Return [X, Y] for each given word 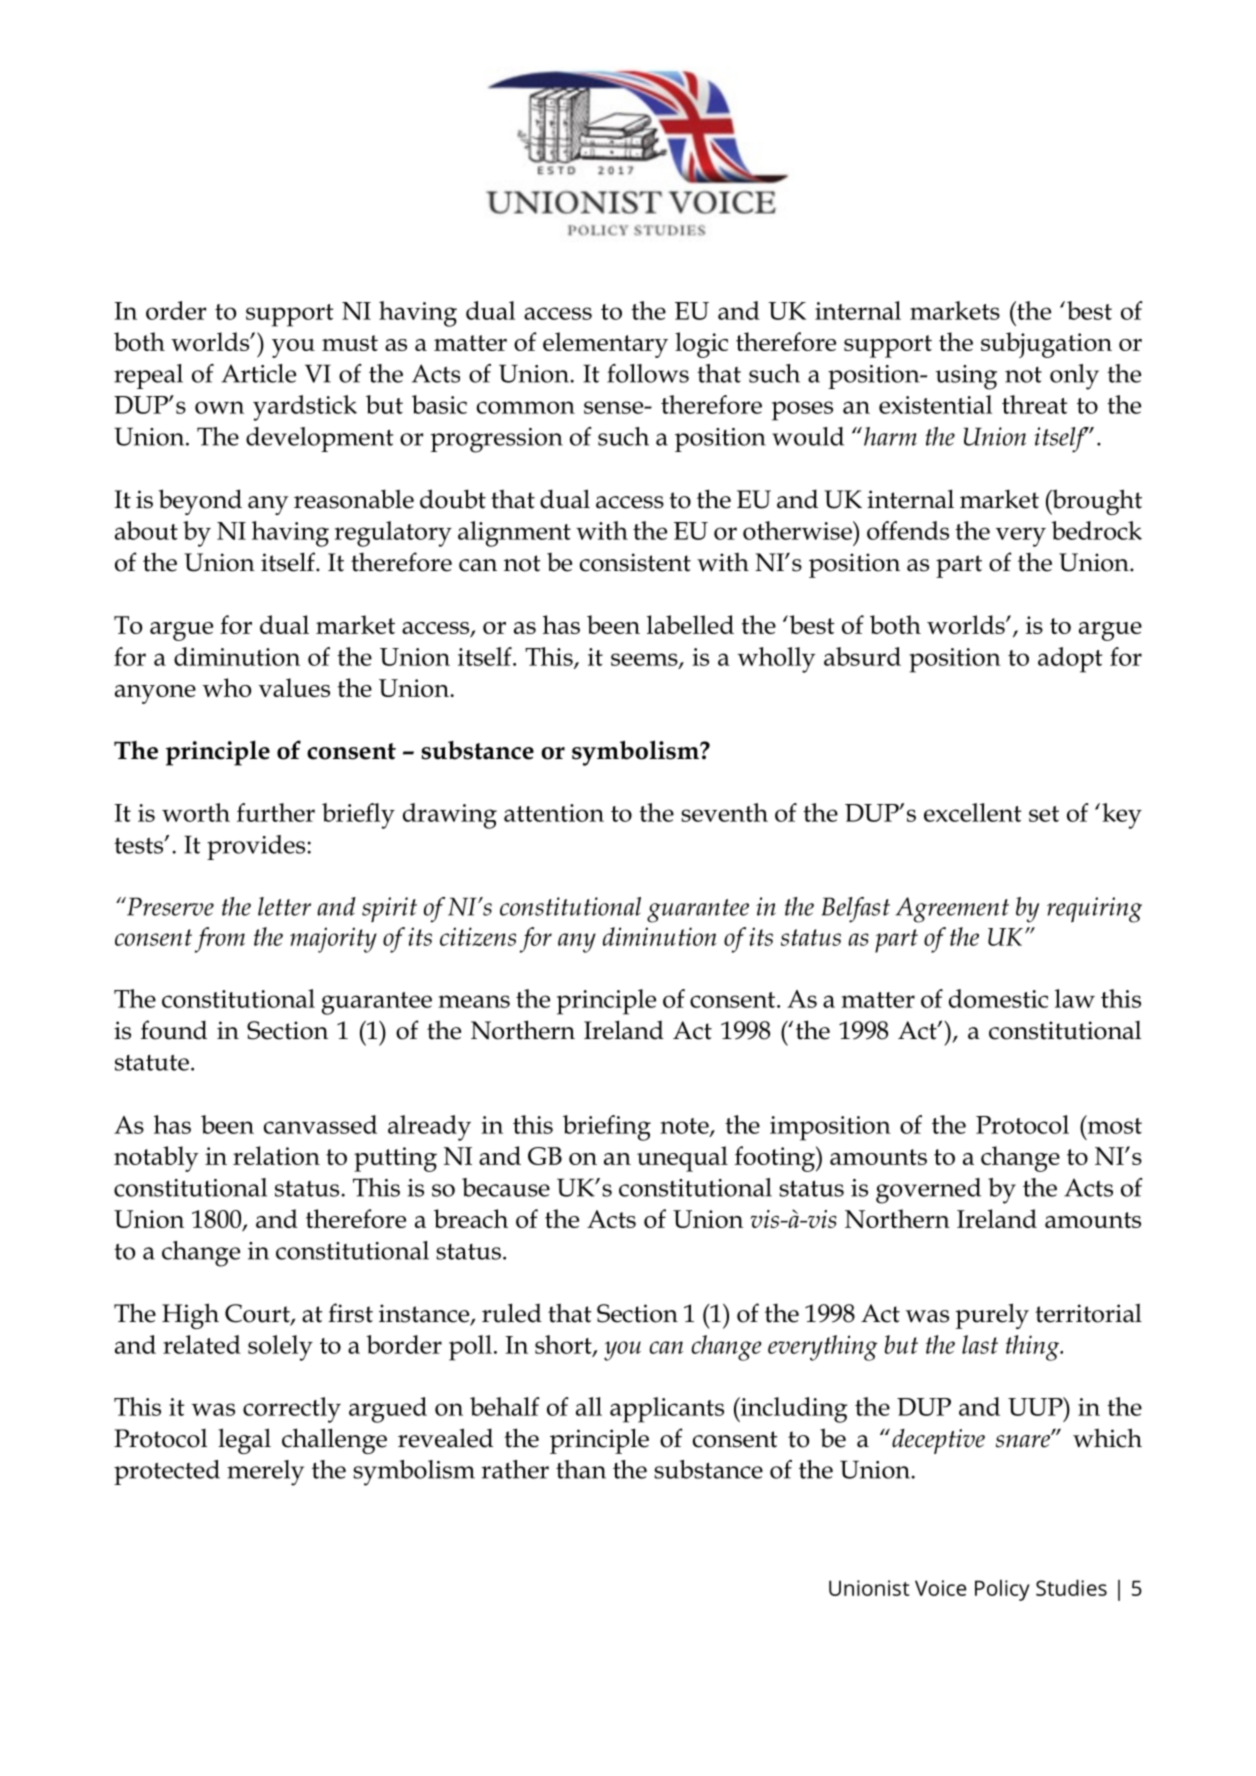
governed [928, 1191]
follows [648, 373]
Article [258, 373]
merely [265, 1473]
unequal [682, 1159]
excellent [972, 812]
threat [1034, 404]
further [276, 812]
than [581, 1469]
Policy [1002, 1590]
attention [554, 813]
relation [276, 1155]
